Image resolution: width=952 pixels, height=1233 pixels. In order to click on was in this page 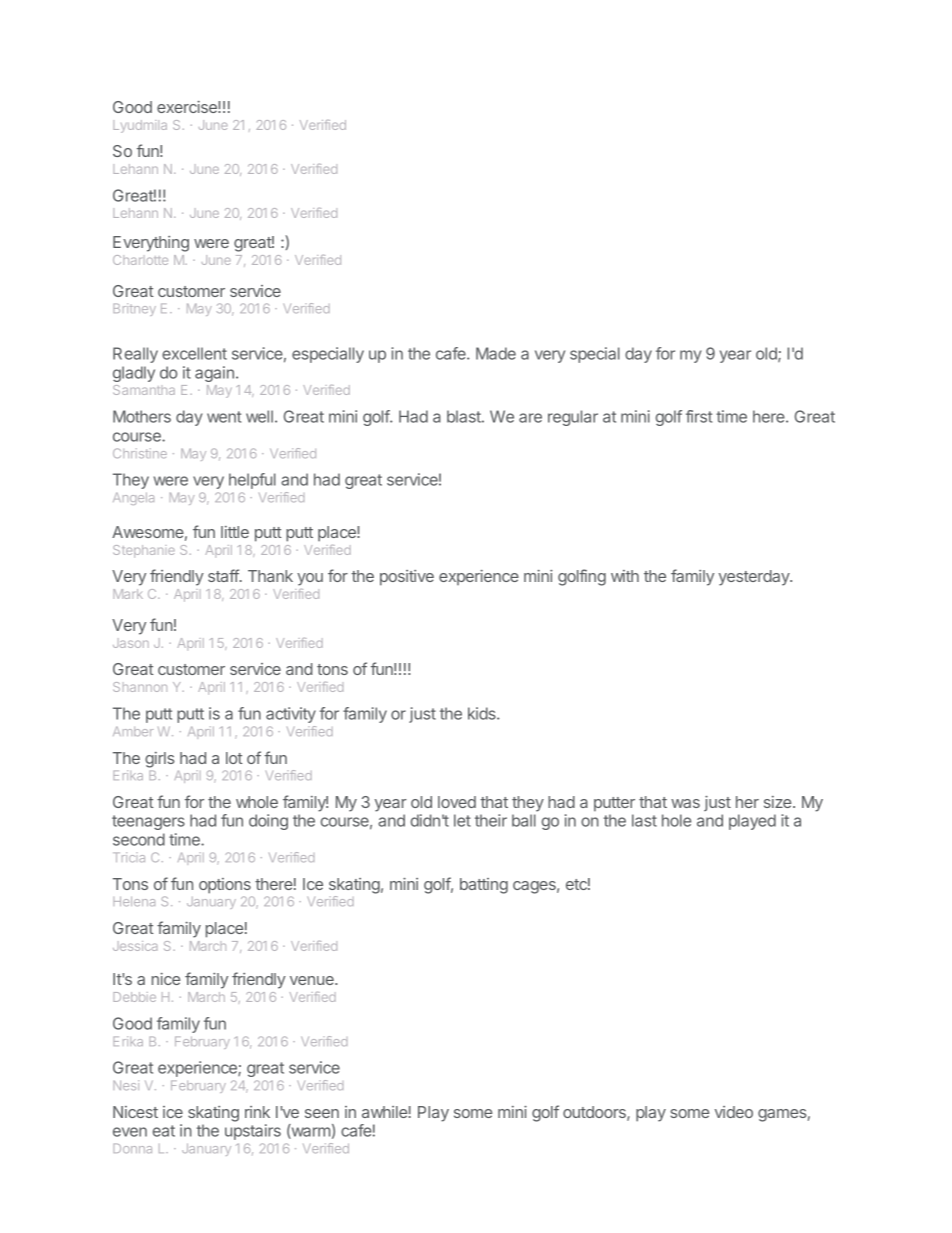, I will do `click(685, 803)`.
